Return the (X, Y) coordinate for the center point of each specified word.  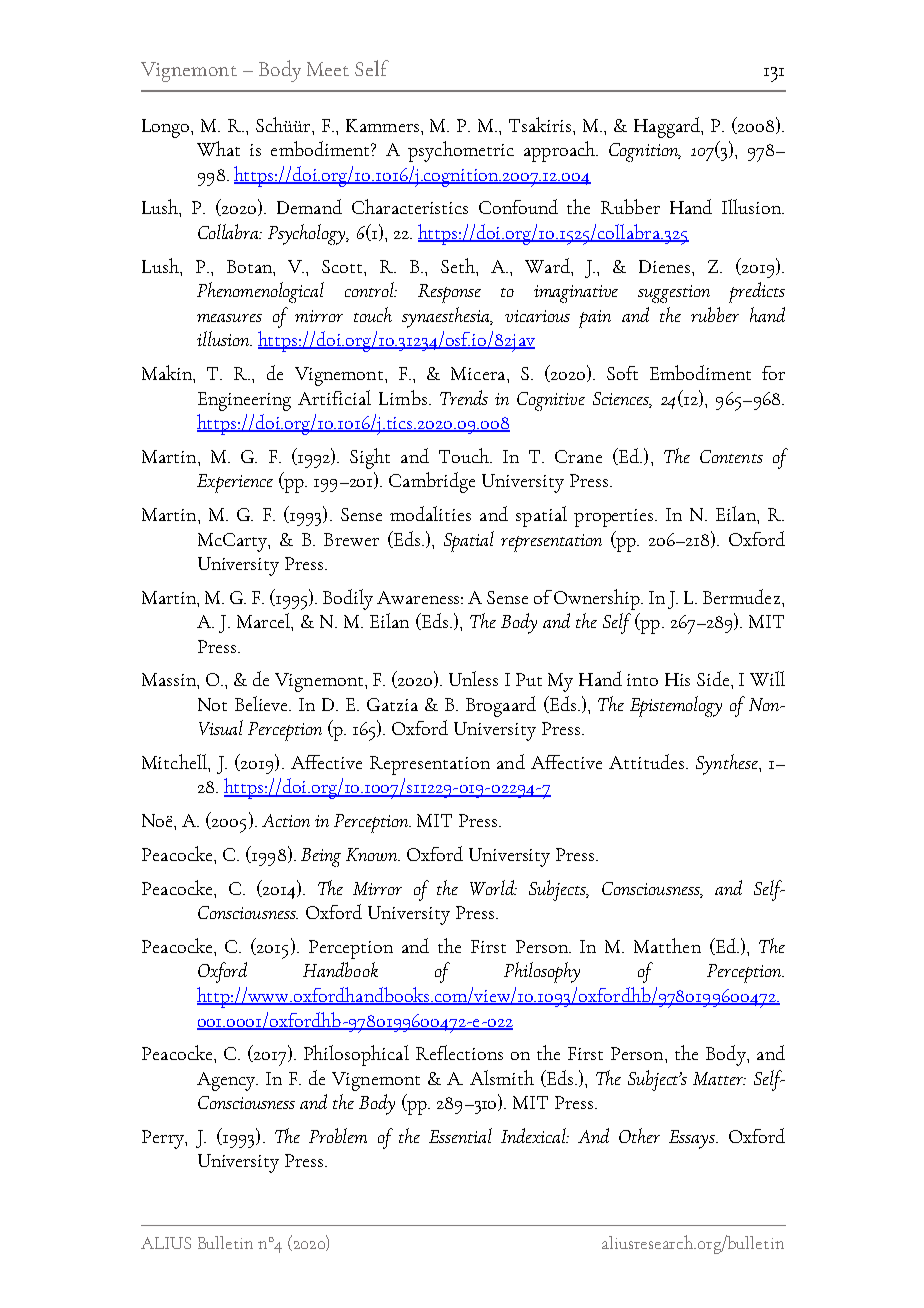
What (218, 148)
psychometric (461, 151)
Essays (693, 1139)
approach (561, 151)
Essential (460, 1135)
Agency (227, 1081)
